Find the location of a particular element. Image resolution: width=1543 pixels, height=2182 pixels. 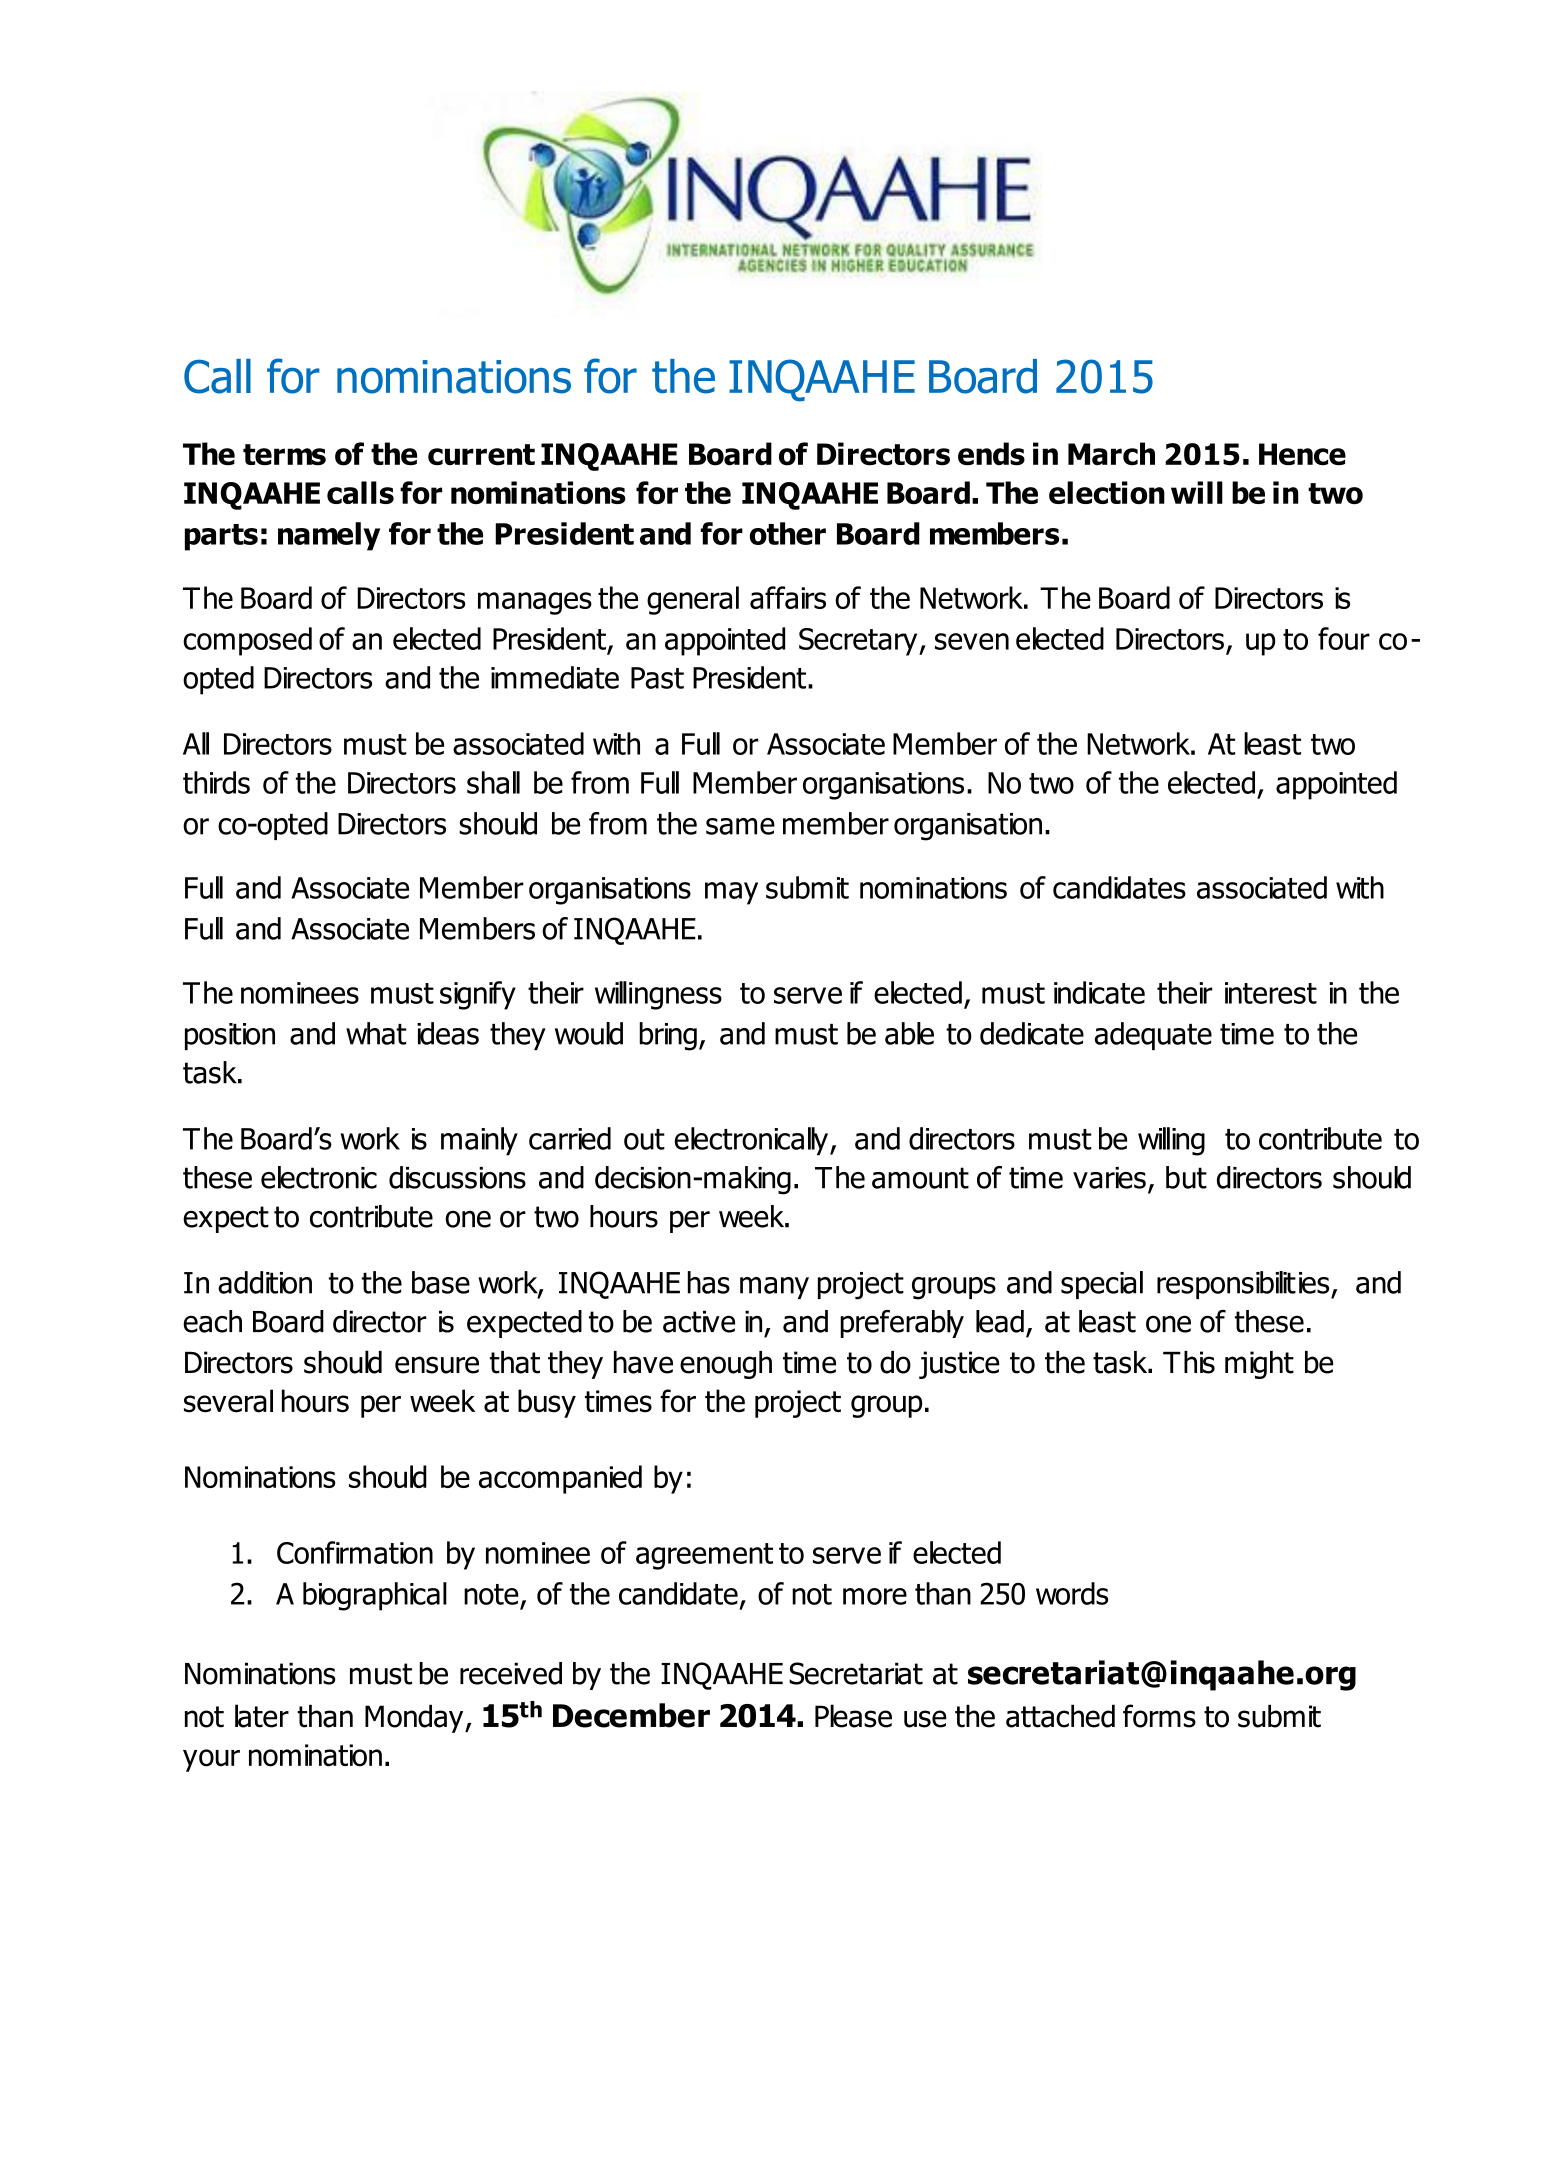

four is located at coordinates (1344, 638).
